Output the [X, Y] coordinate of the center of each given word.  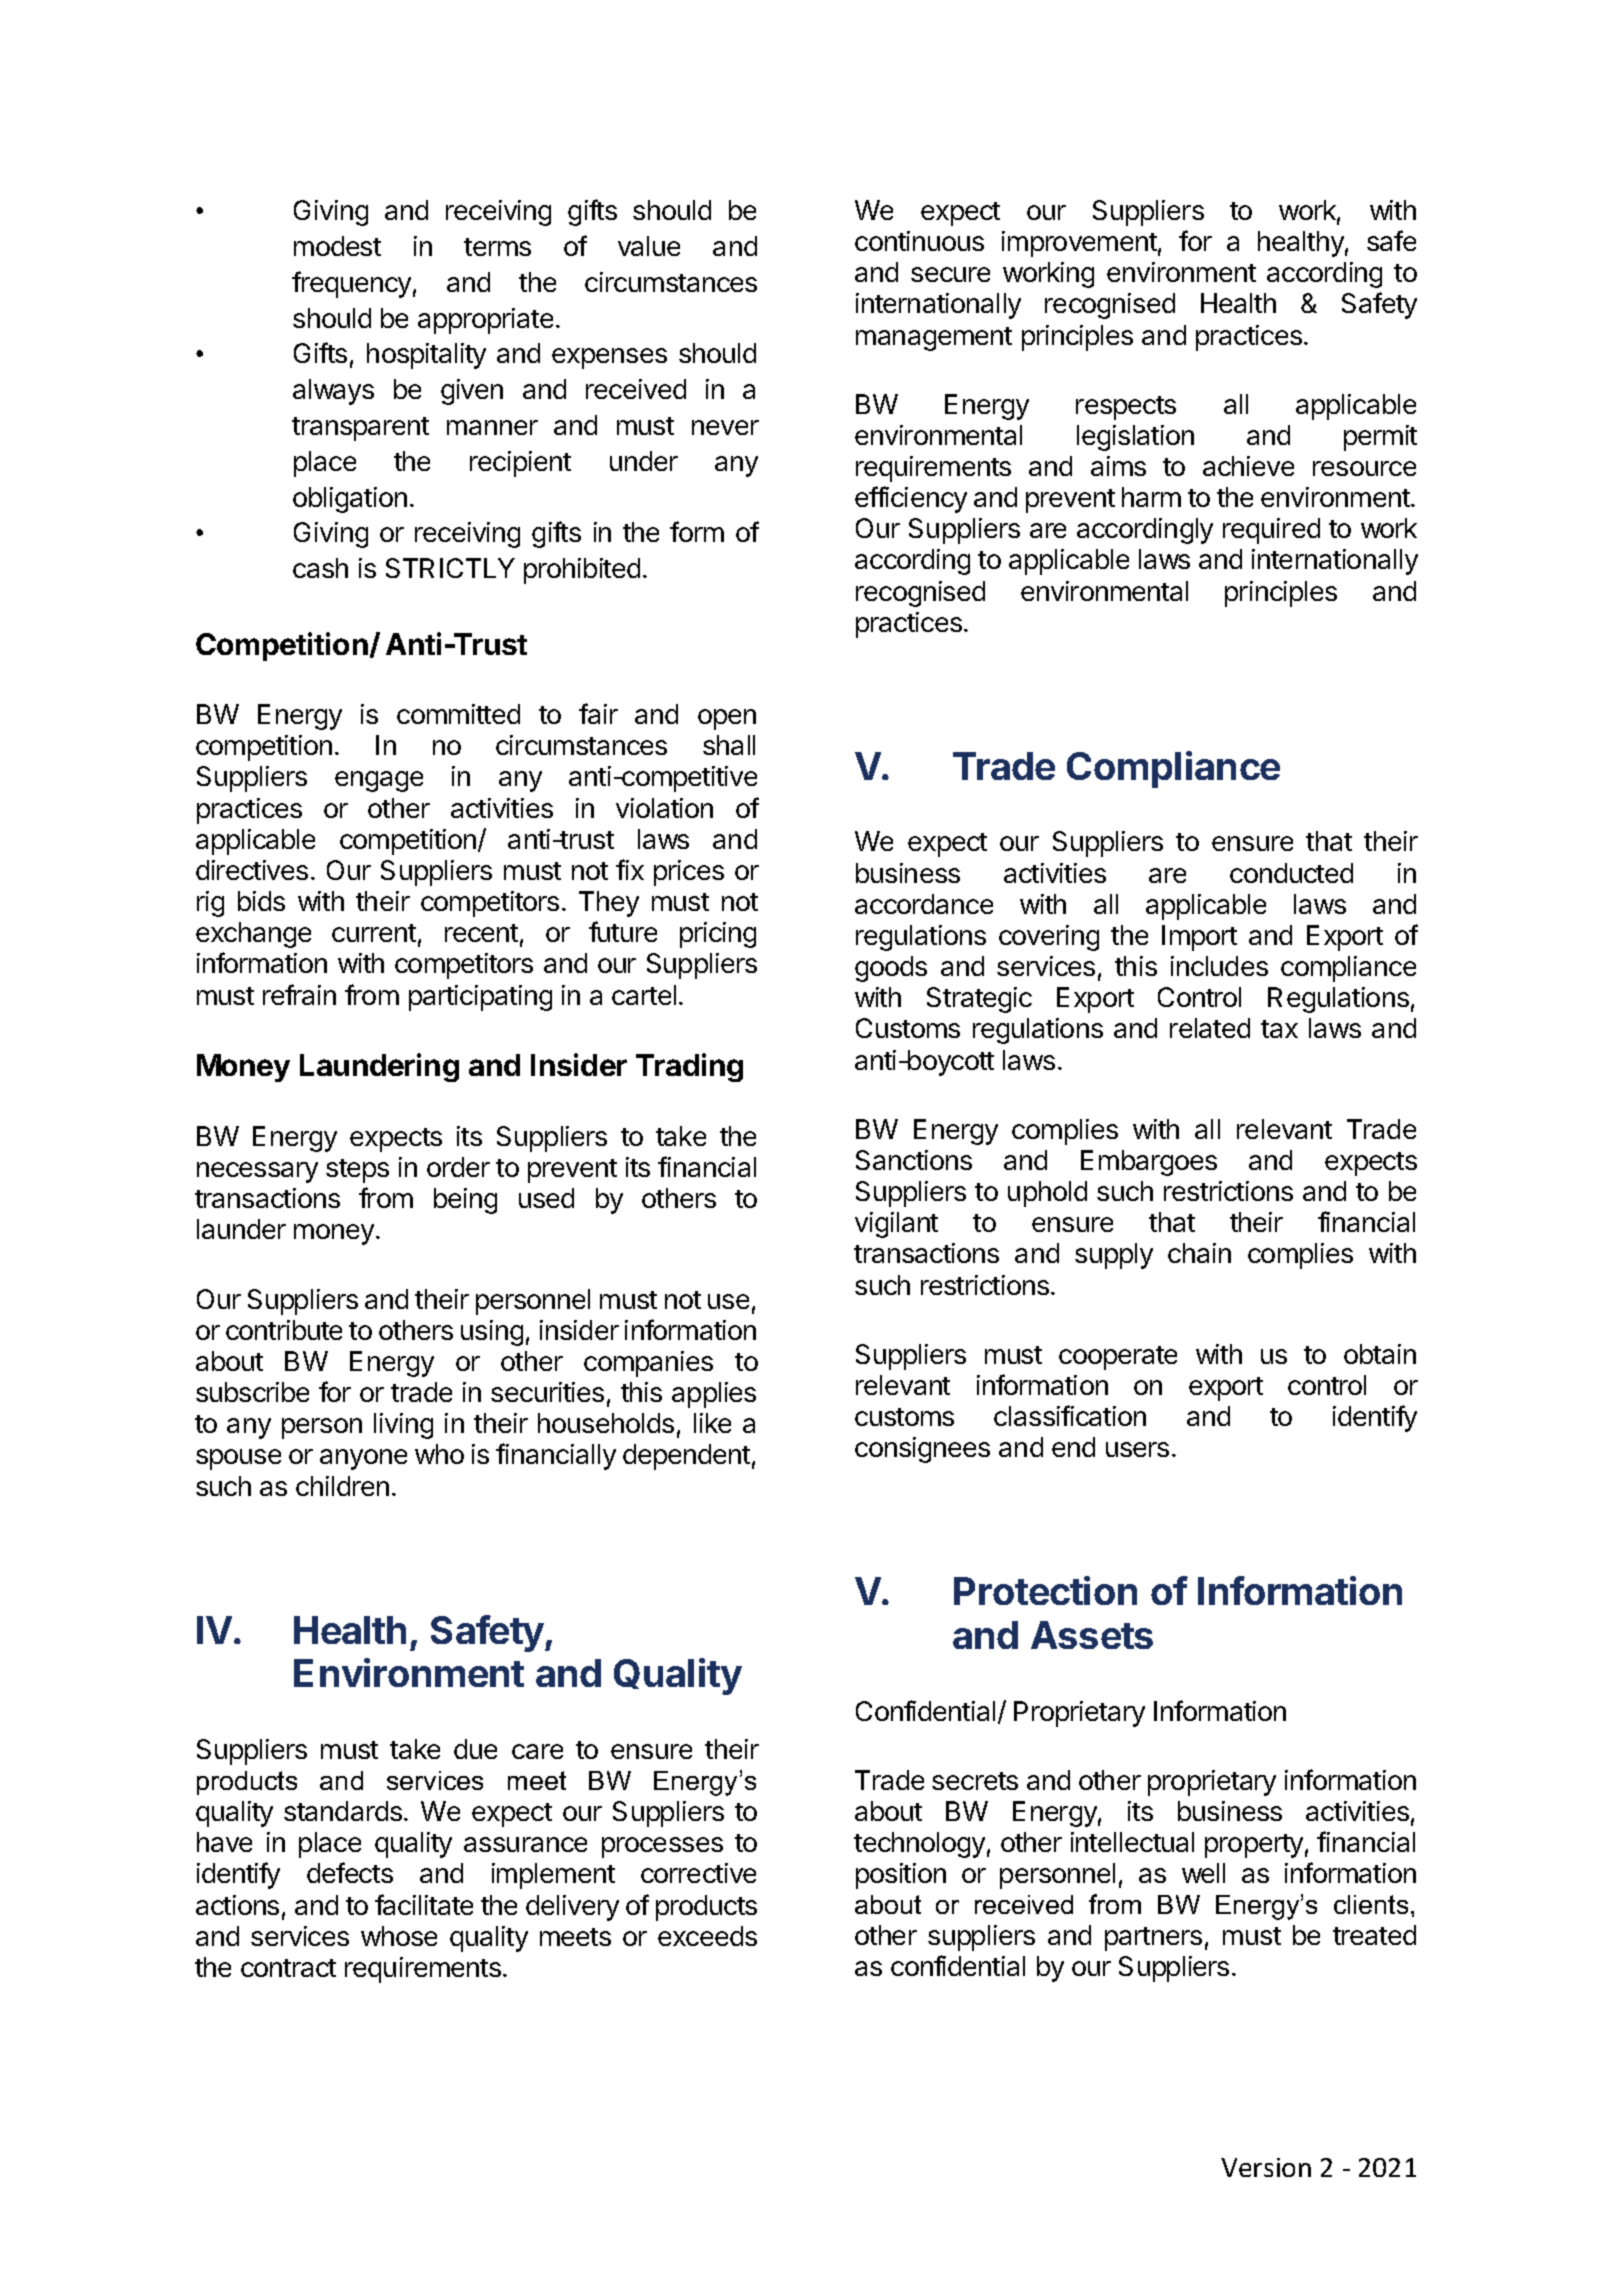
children [342, 1486]
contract [288, 1968]
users [1137, 1449]
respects [1126, 408]
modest [337, 246]
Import [1199, 938]
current [374, 933]
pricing [718, 935]
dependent [686, 1457]
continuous [919, 241]
